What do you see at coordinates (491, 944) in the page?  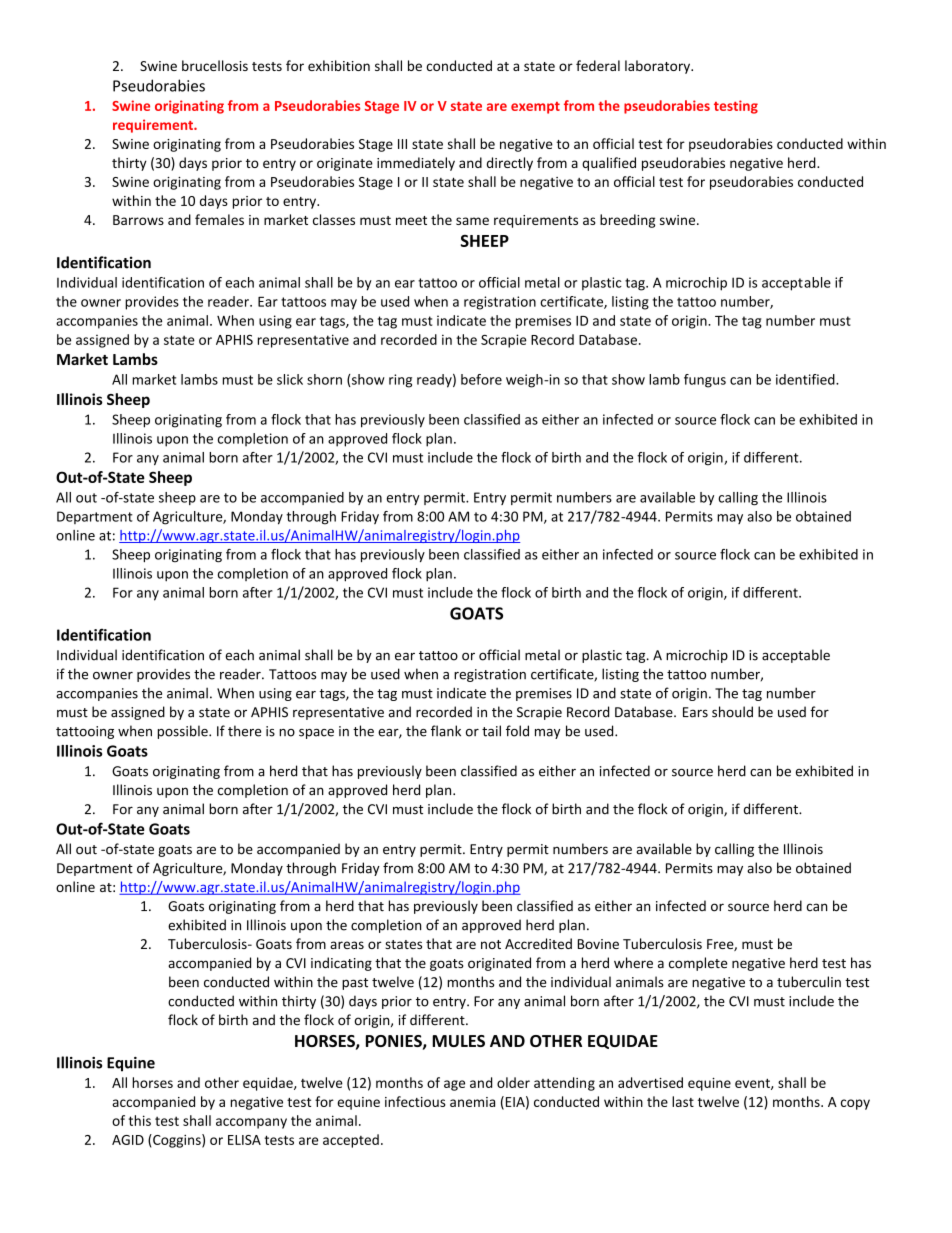 I see `not` at bounding box center [491, 944].
